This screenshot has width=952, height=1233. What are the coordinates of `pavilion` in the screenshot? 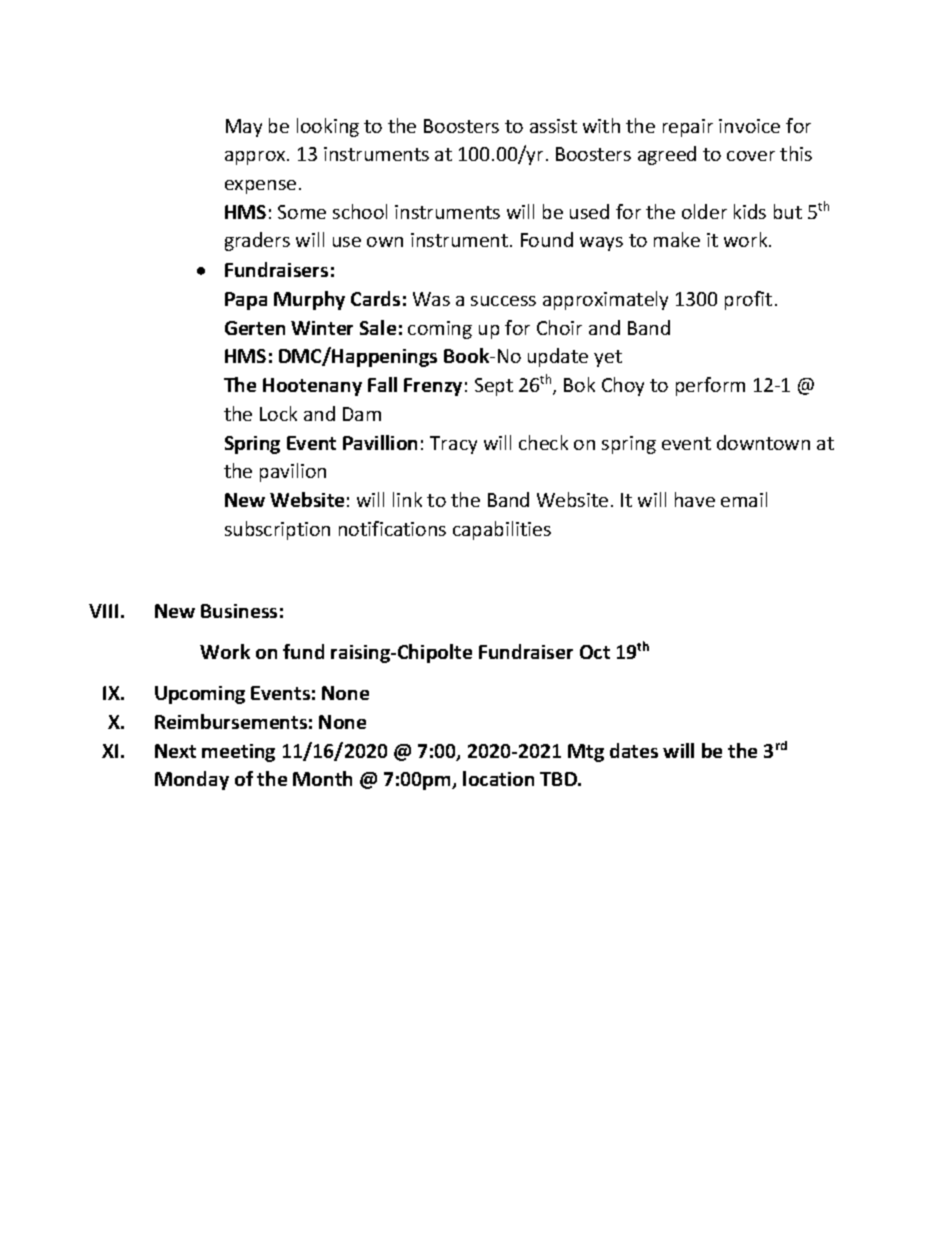 It's located at (293, 472).
